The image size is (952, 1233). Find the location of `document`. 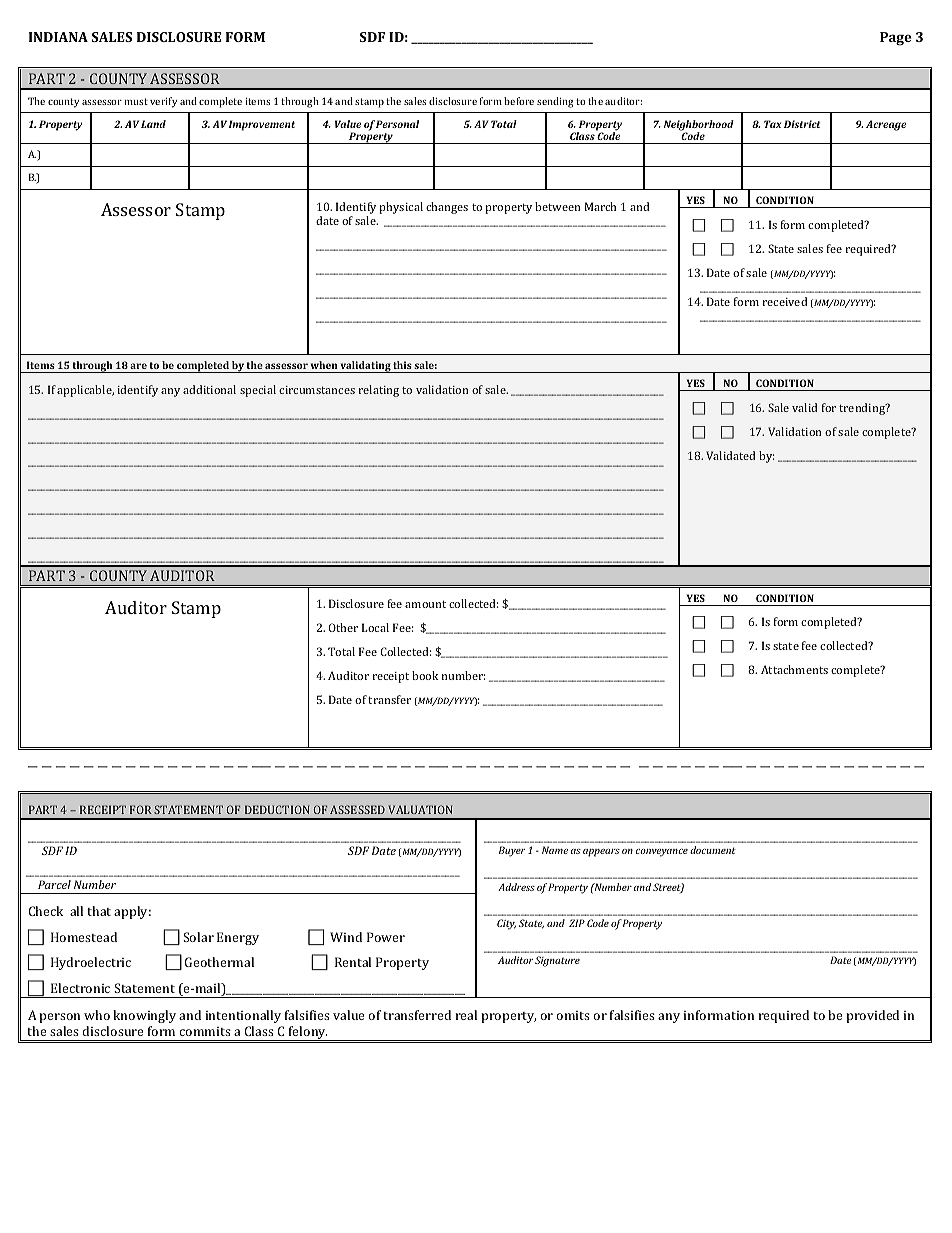

document is located at coordinates (713, 850).
